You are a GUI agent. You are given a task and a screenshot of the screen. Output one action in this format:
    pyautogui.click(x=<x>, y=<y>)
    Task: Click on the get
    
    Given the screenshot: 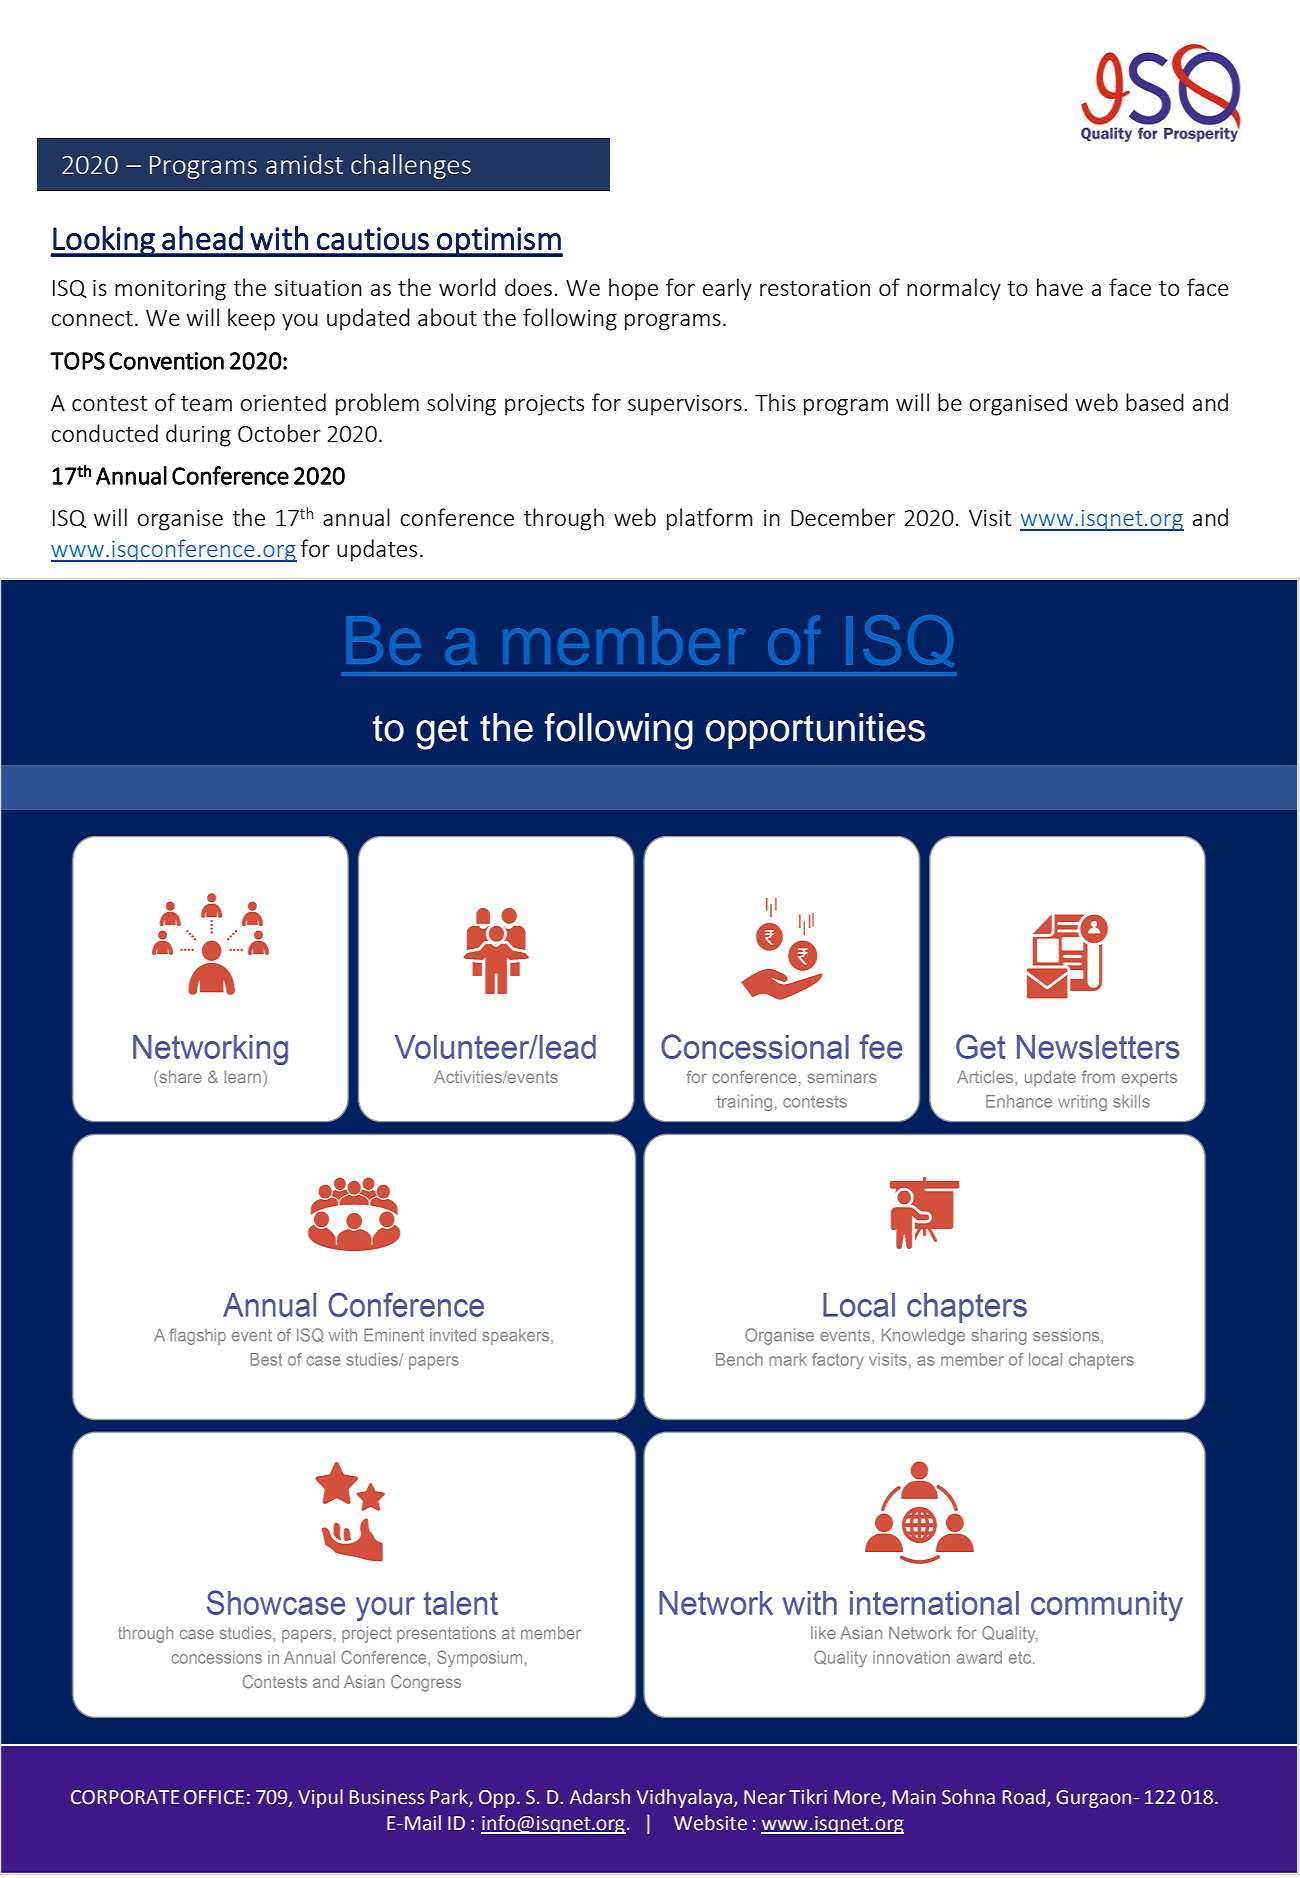 What is the action you would take?
    pyautogui.click(x=442, y=732)
